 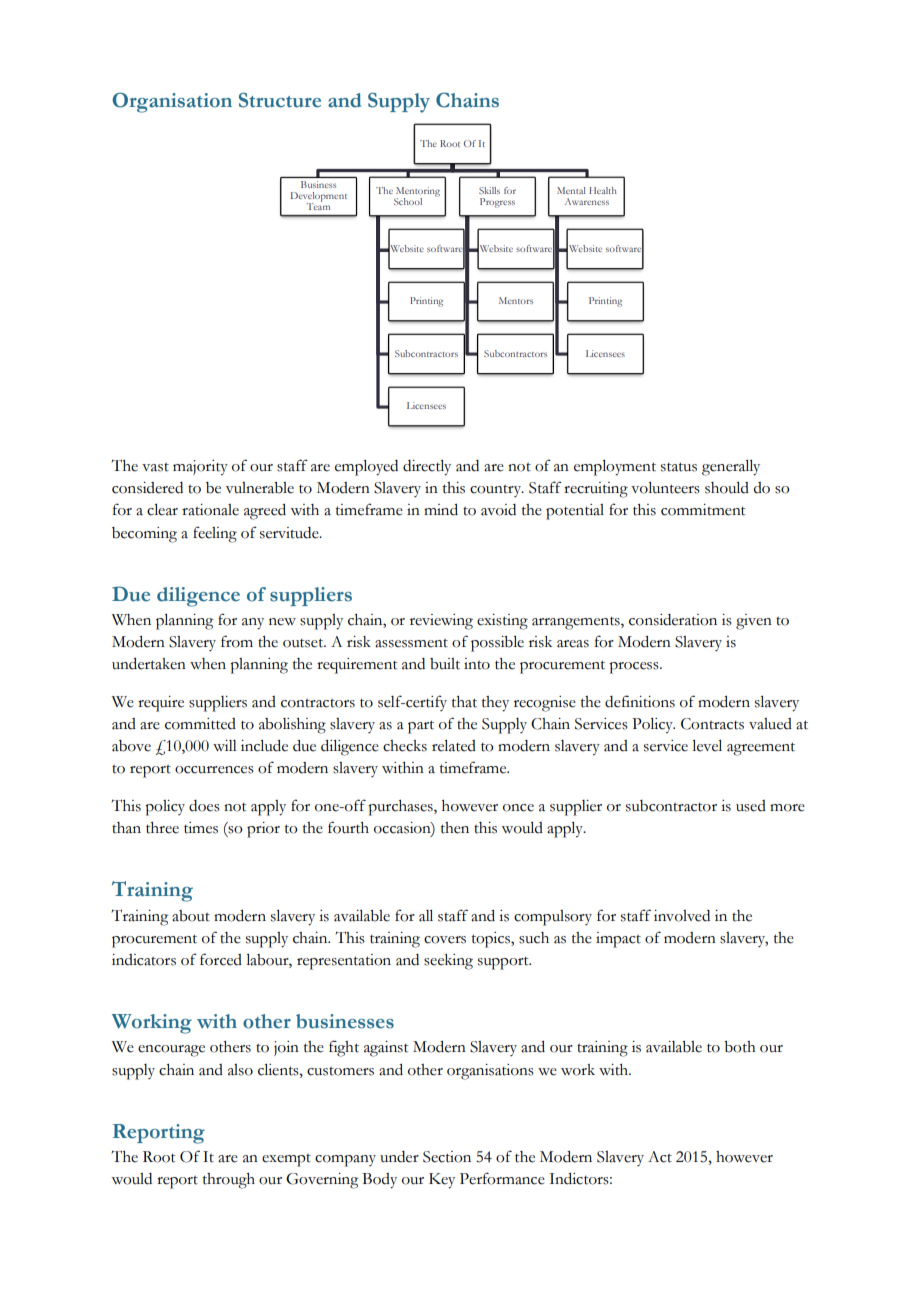 What do you see at coordinates (751, 806) in the image?
I see `used` at bounding box center [751, 806].
